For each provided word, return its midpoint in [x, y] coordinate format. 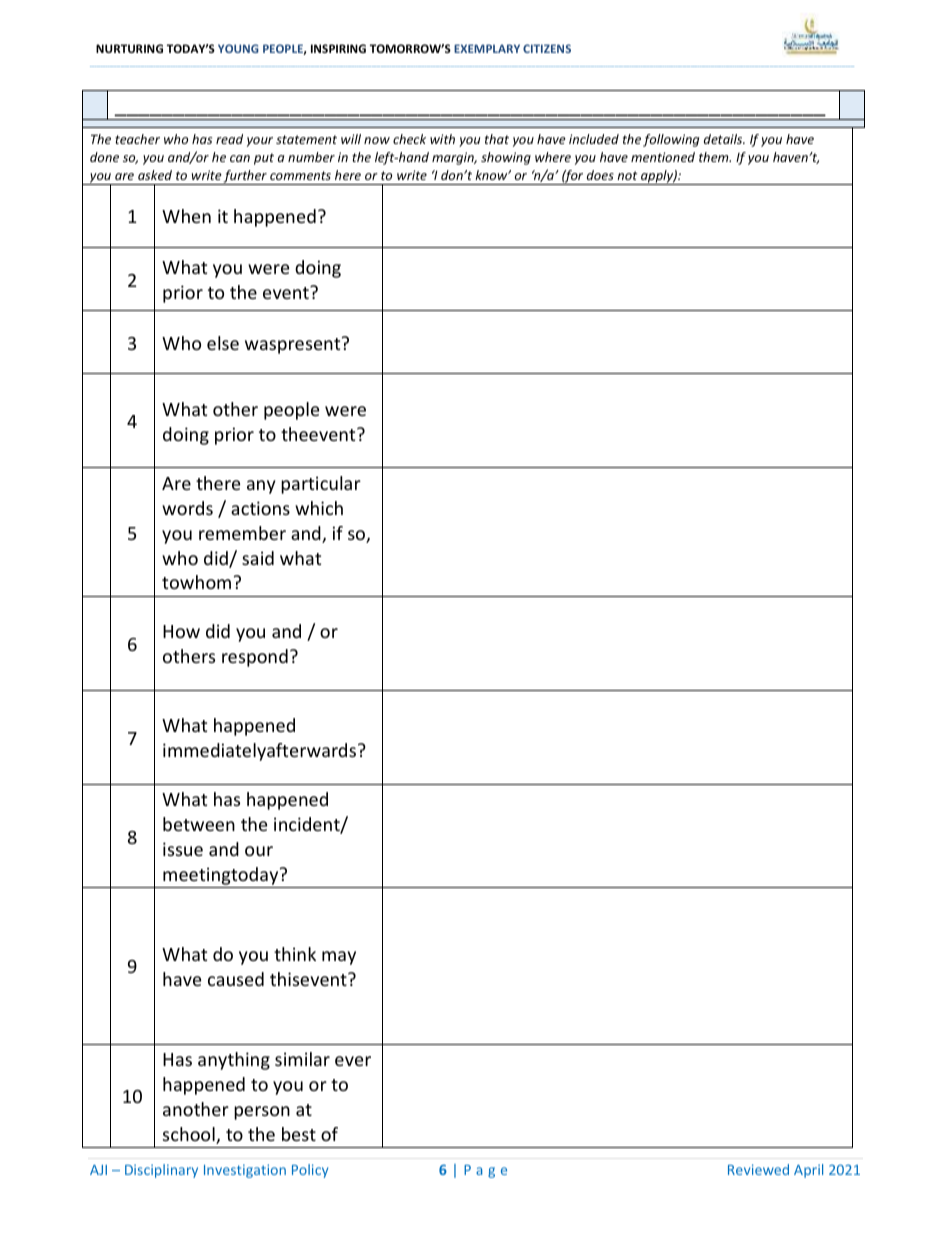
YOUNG [238, 48]
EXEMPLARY [487, 48]
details [724, 139]
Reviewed [758, 1169]
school [190, 1135]
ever [353, 1061]
